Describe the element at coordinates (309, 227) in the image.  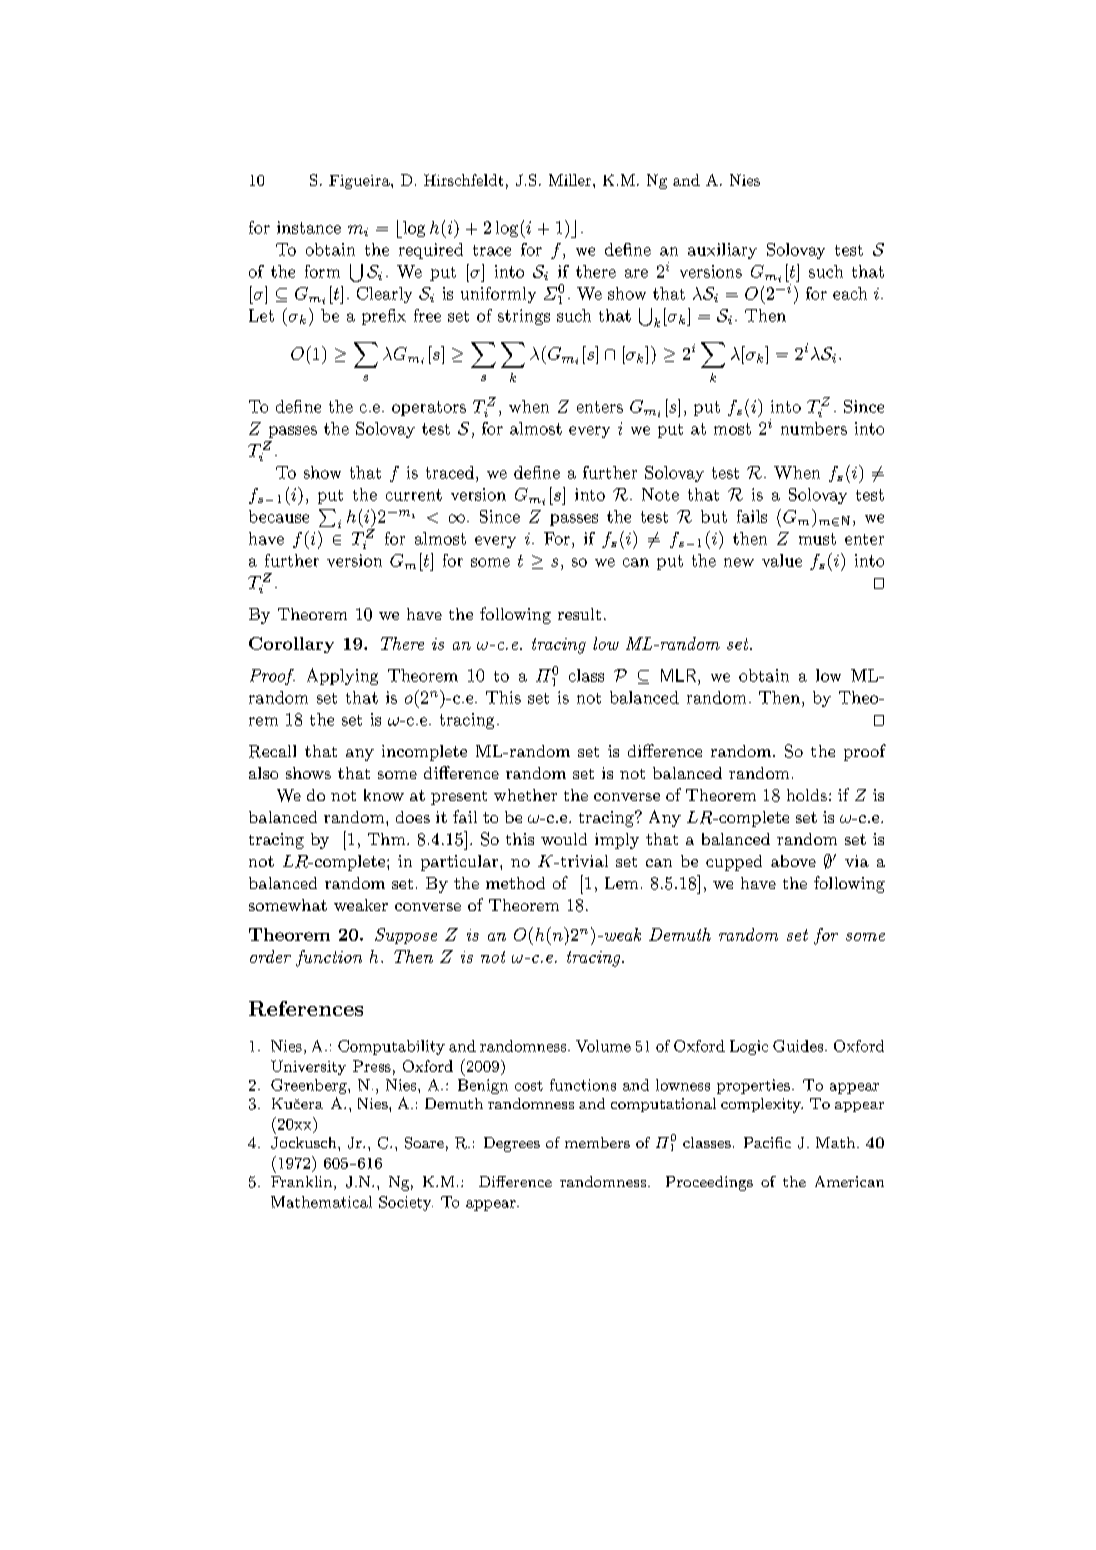
I see `instance` at that location.
